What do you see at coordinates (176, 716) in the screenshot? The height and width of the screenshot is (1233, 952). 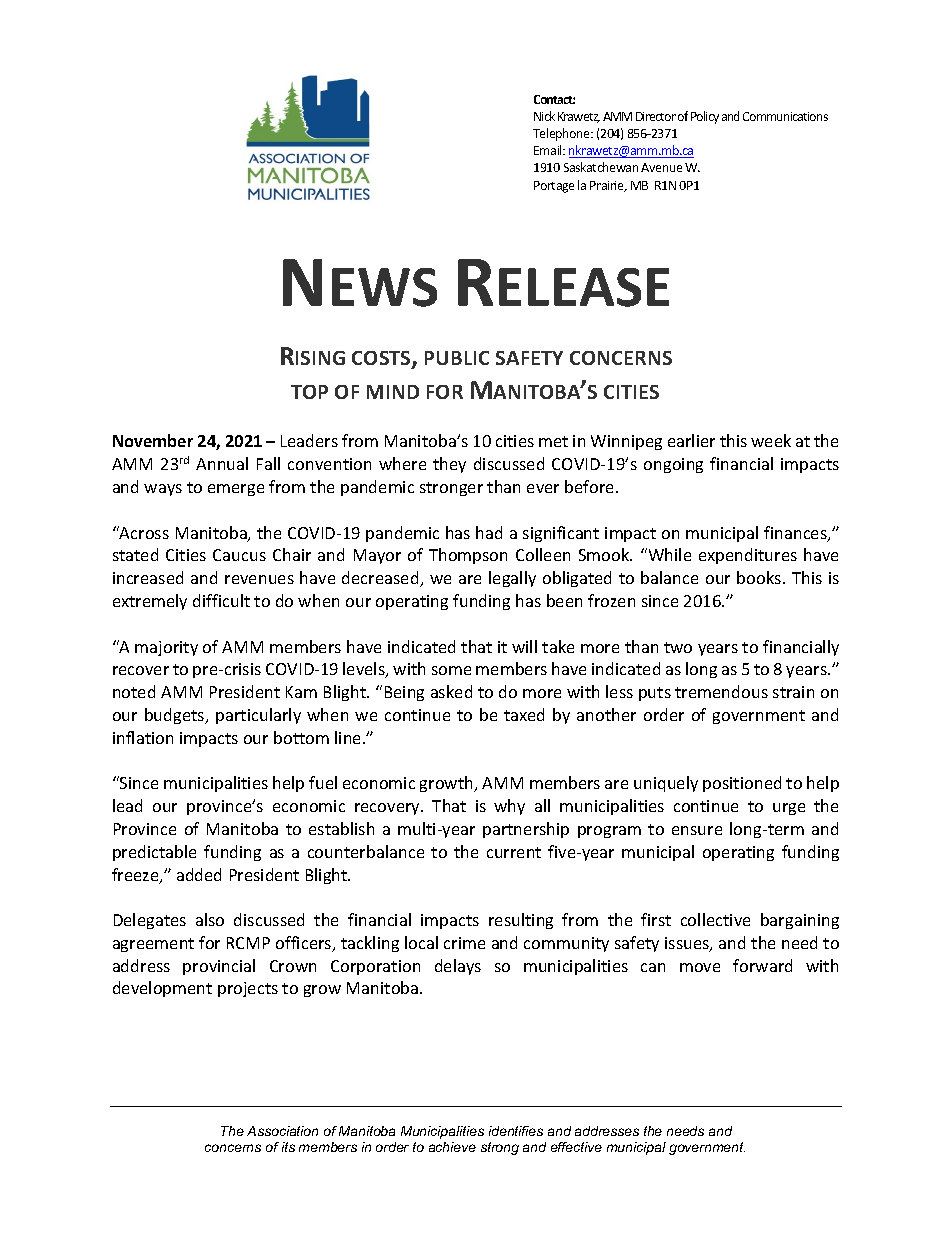 I see `budgets` at bounding box center [176, 716].
